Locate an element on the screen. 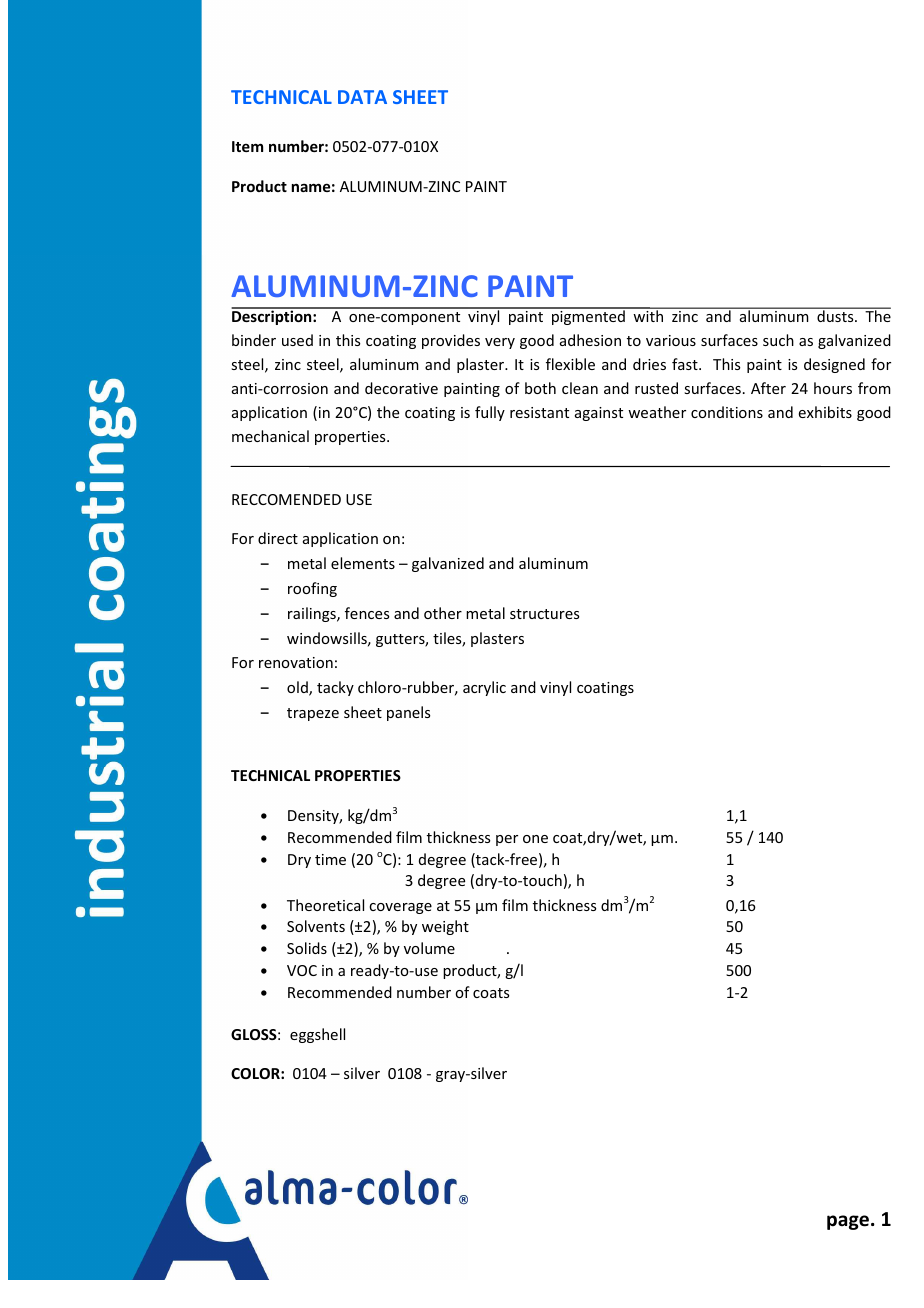 This screenshot has width=924, height=1308. adhesion is located at coordinates (590, 340).
